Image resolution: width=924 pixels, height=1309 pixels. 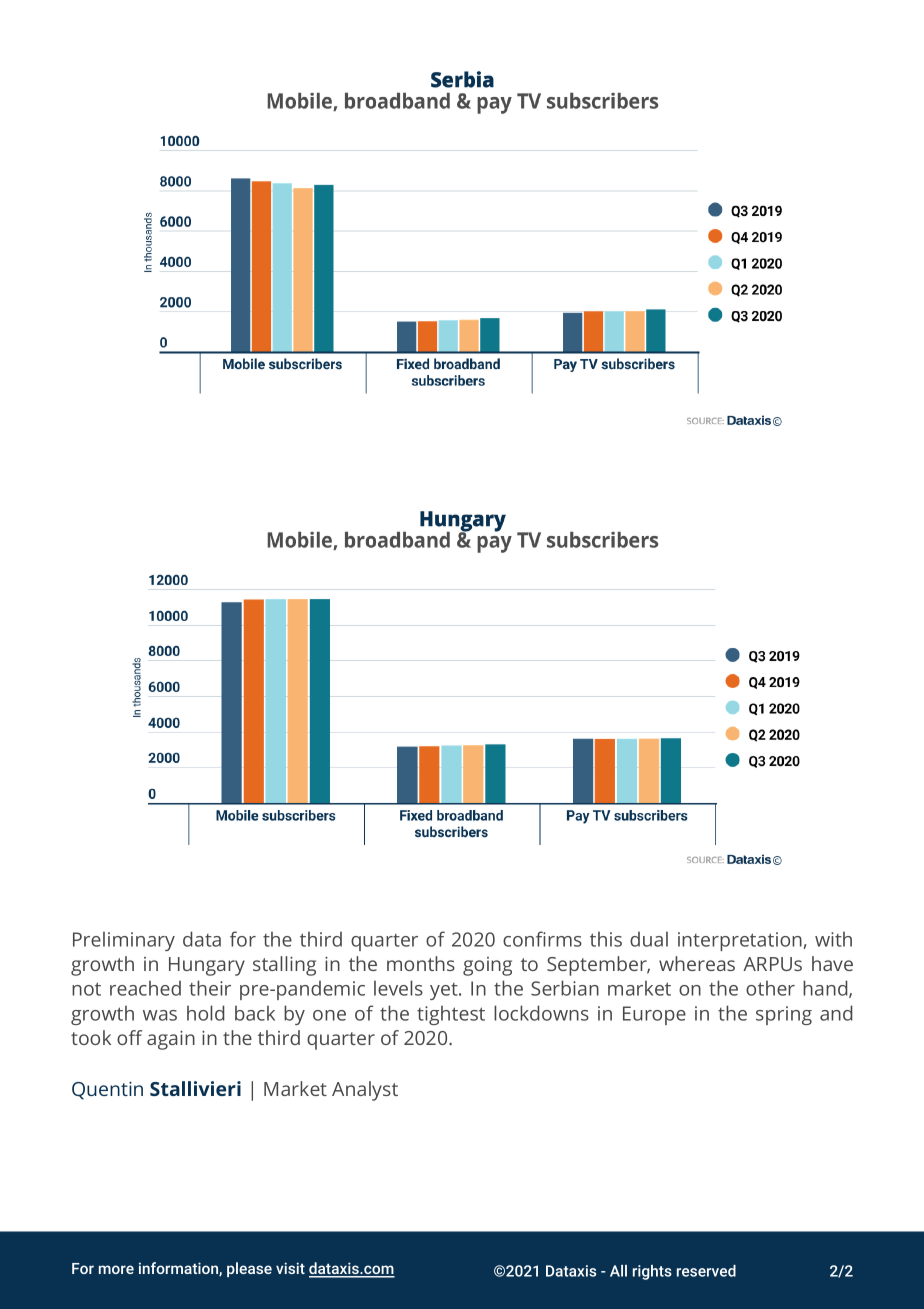 I want to click on reserved, so click(x=706, y=1271).
